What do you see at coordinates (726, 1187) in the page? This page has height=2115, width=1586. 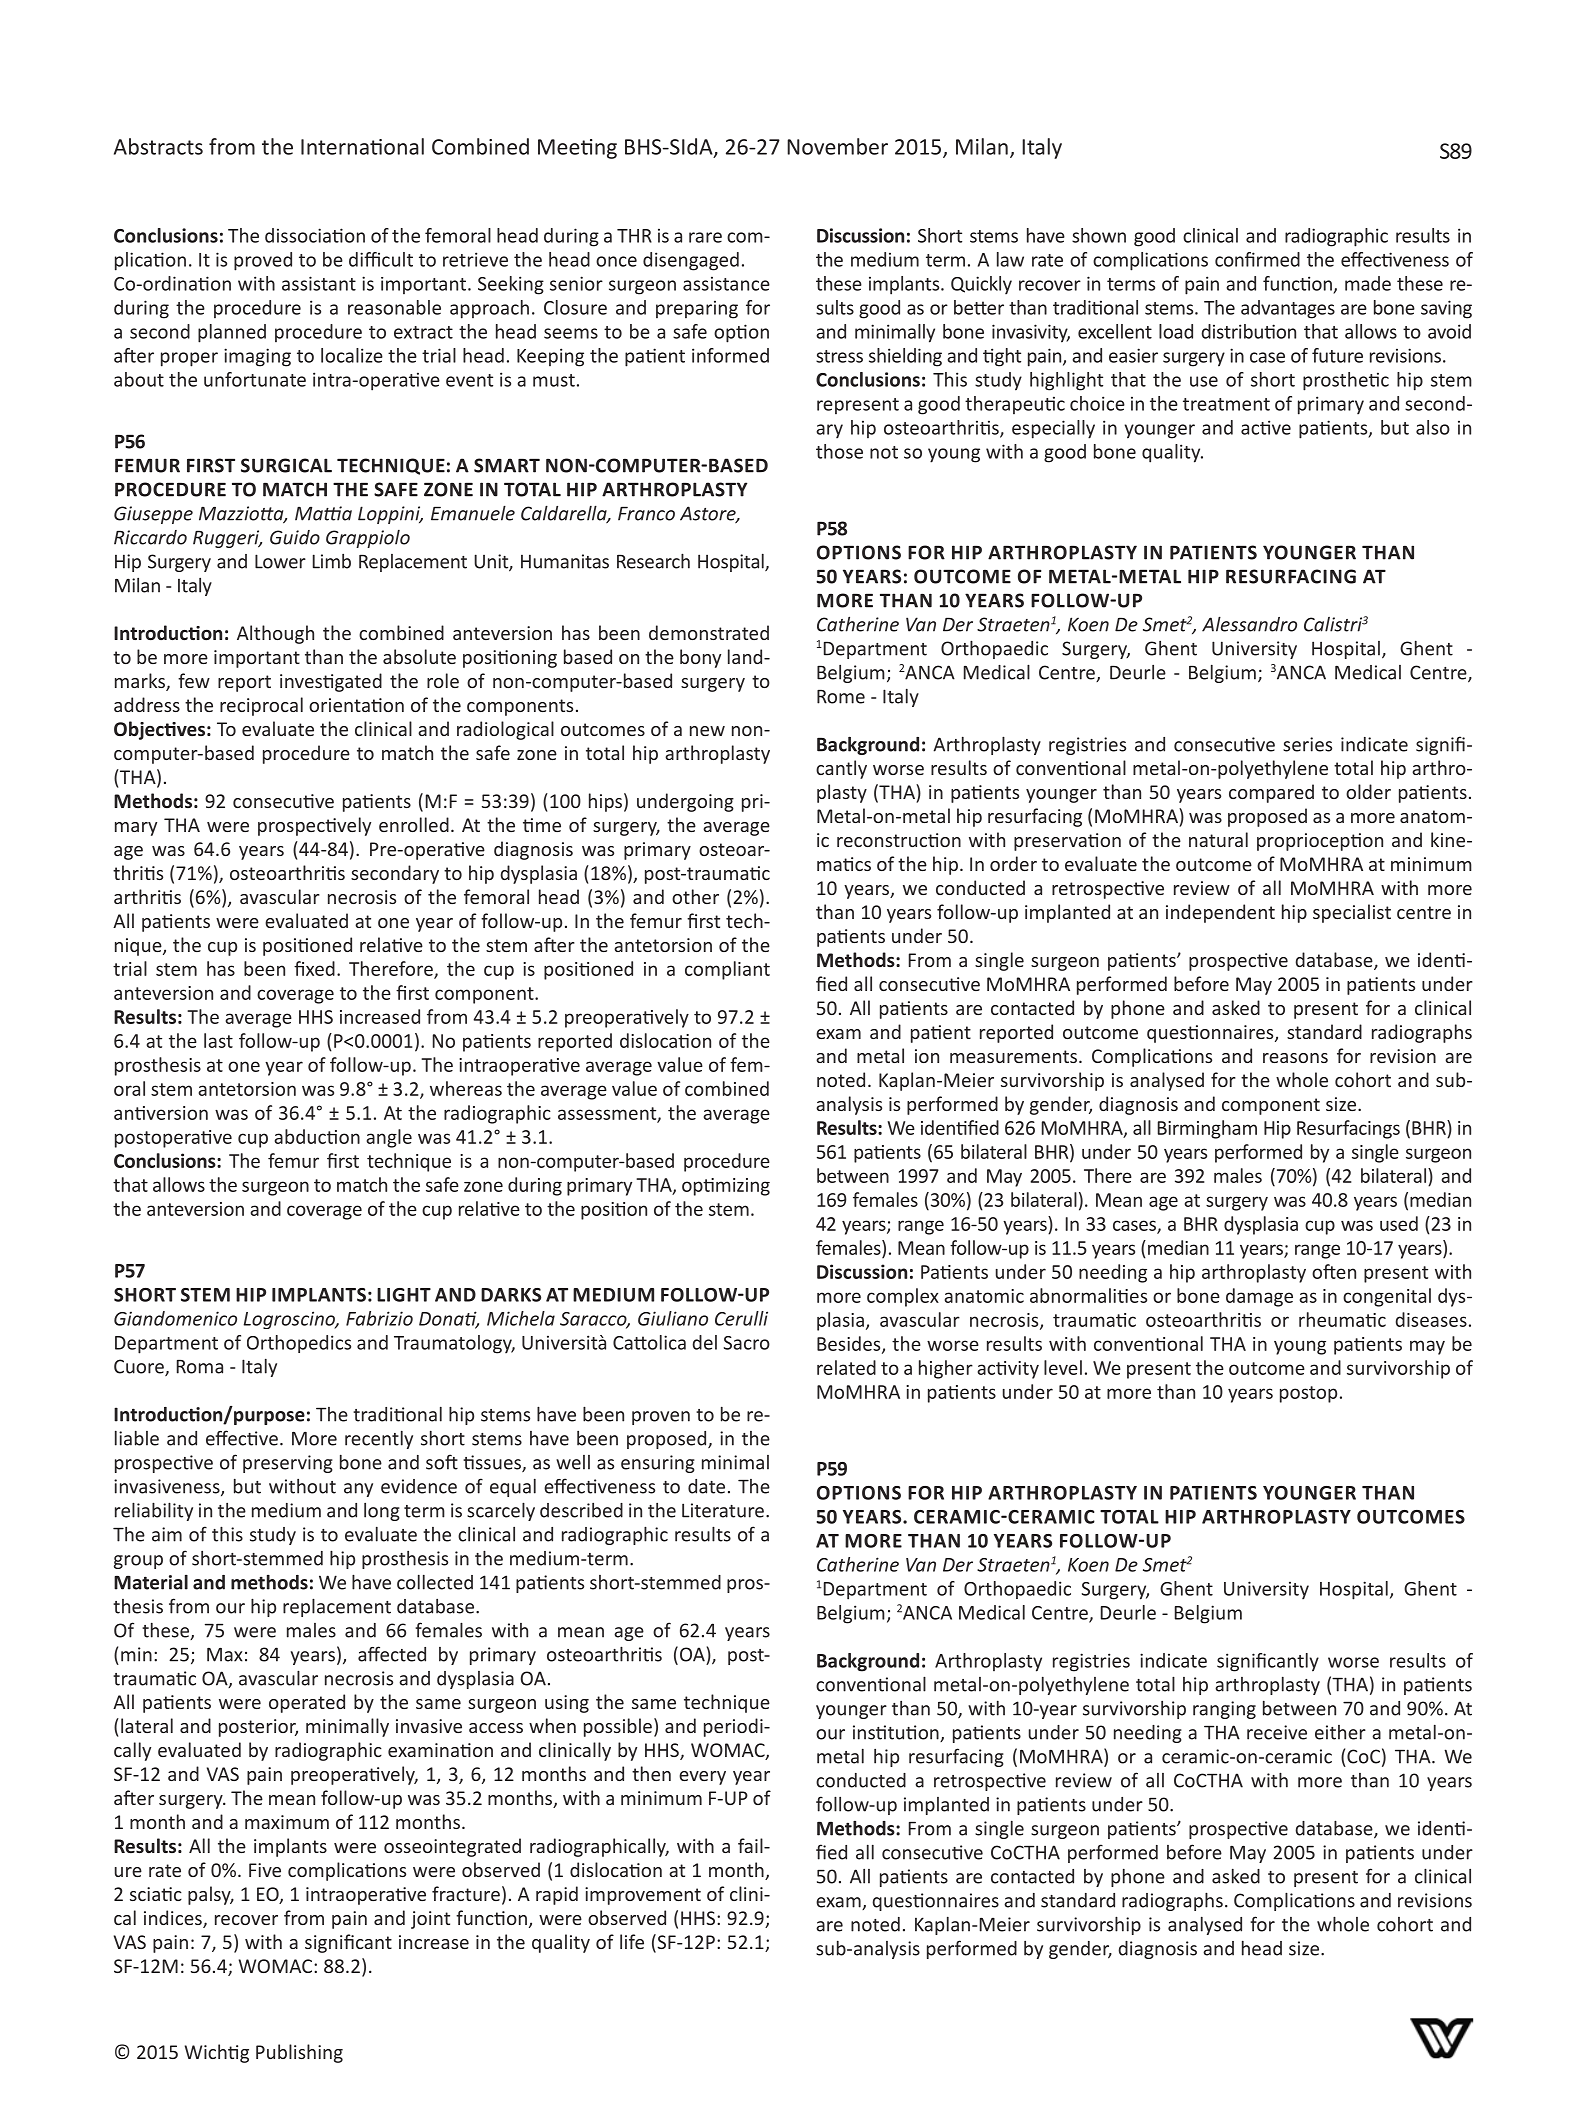 I see `optimizing` at bounding box center [726, 1187].
